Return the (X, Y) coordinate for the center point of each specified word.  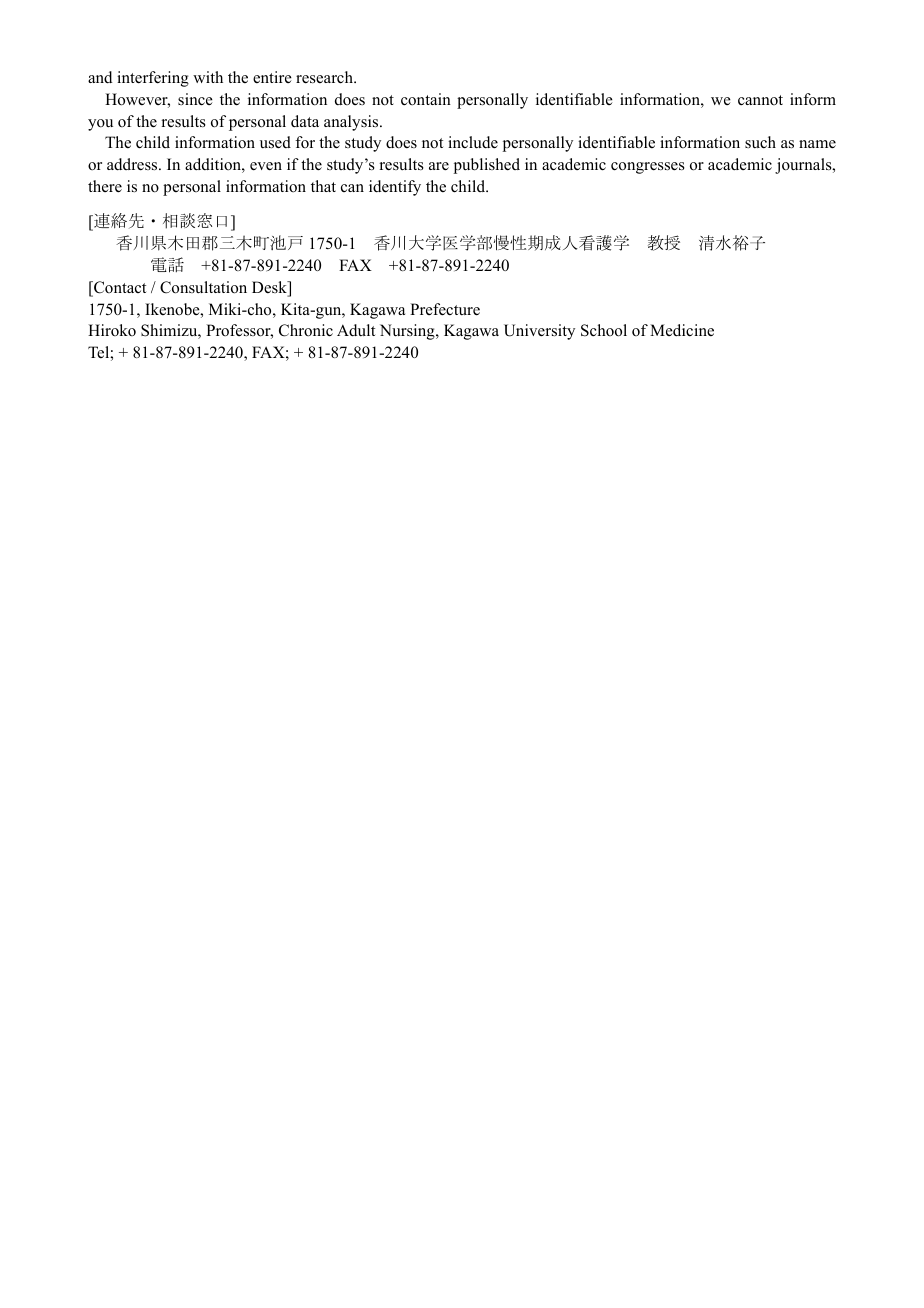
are (439, 166)
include (473, 142)
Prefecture (445, 309)
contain (426, 99)
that (323, 186)
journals (804, 166)
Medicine (682, 330)
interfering (153, 79)
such (760, 142)
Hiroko (112, 330)
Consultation (203, 287)
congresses (648, 168)
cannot (760, 100)
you (100, 125)
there (105, 186)
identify (395, 188)
